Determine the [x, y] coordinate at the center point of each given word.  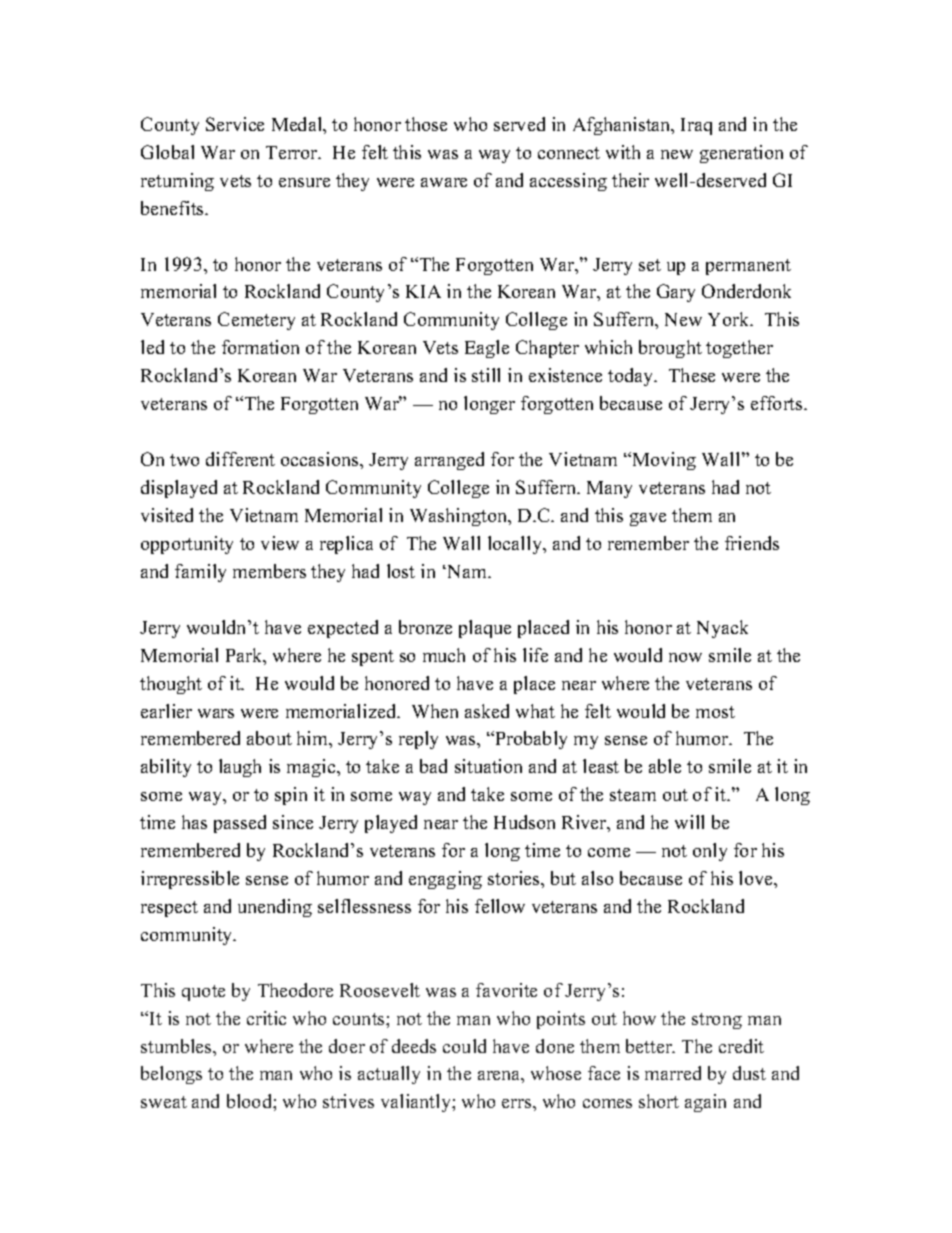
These [692, 375]
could [464, 1046]
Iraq [696, 126]
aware [444, 182]
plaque [485, 629]
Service [235, 124]
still [486, 375]
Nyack [722, 629]
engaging [445, 880]
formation [260, 347]
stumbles [177, 1046]
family [200, 573]
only [710, 852]
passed [240, 824]
